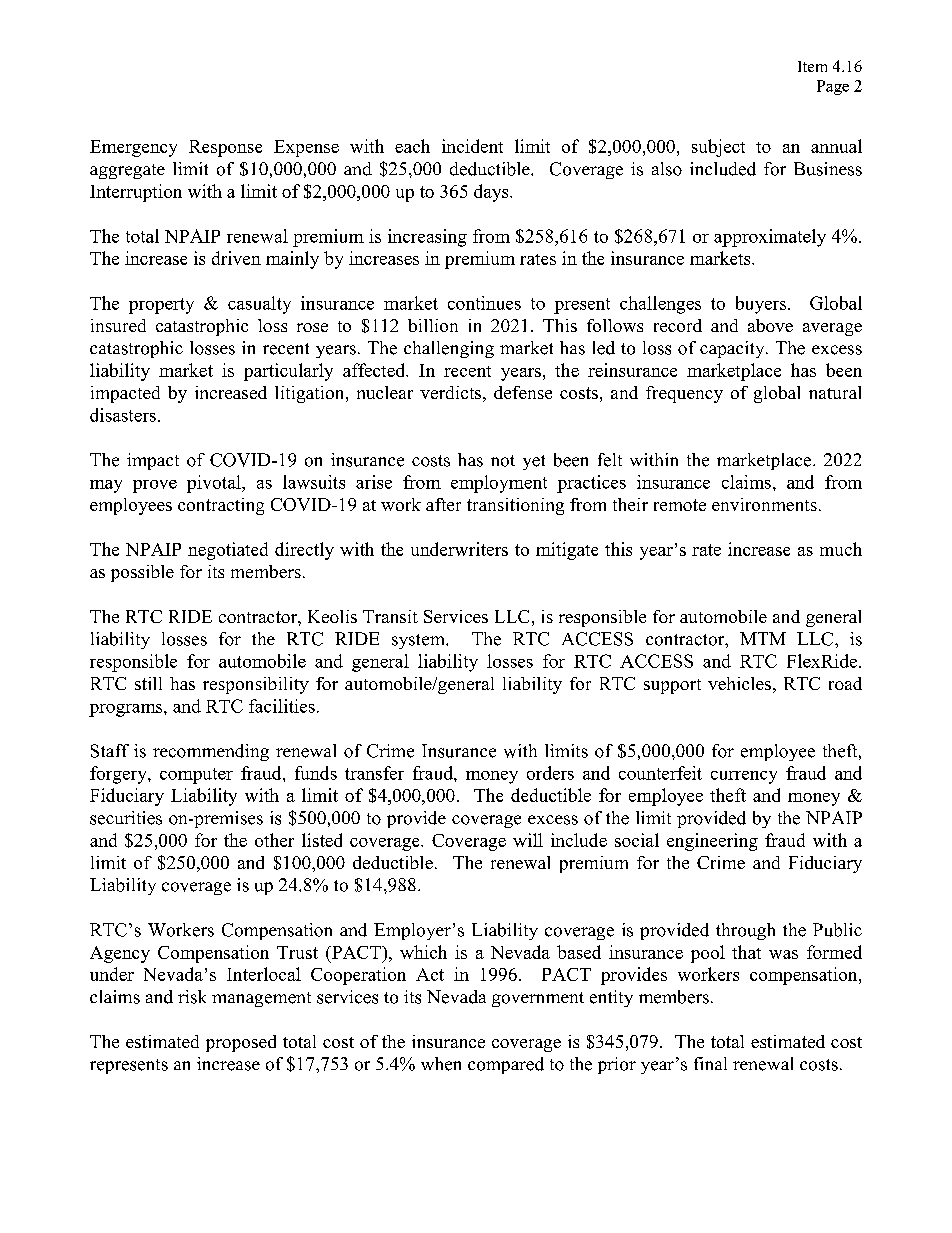 Image resolution: width=952 pixels, height=1233 pixels. What do you see at coordinates (484, 303) in the screenshot?
I see `continues` at bounding box center [484, 303].
